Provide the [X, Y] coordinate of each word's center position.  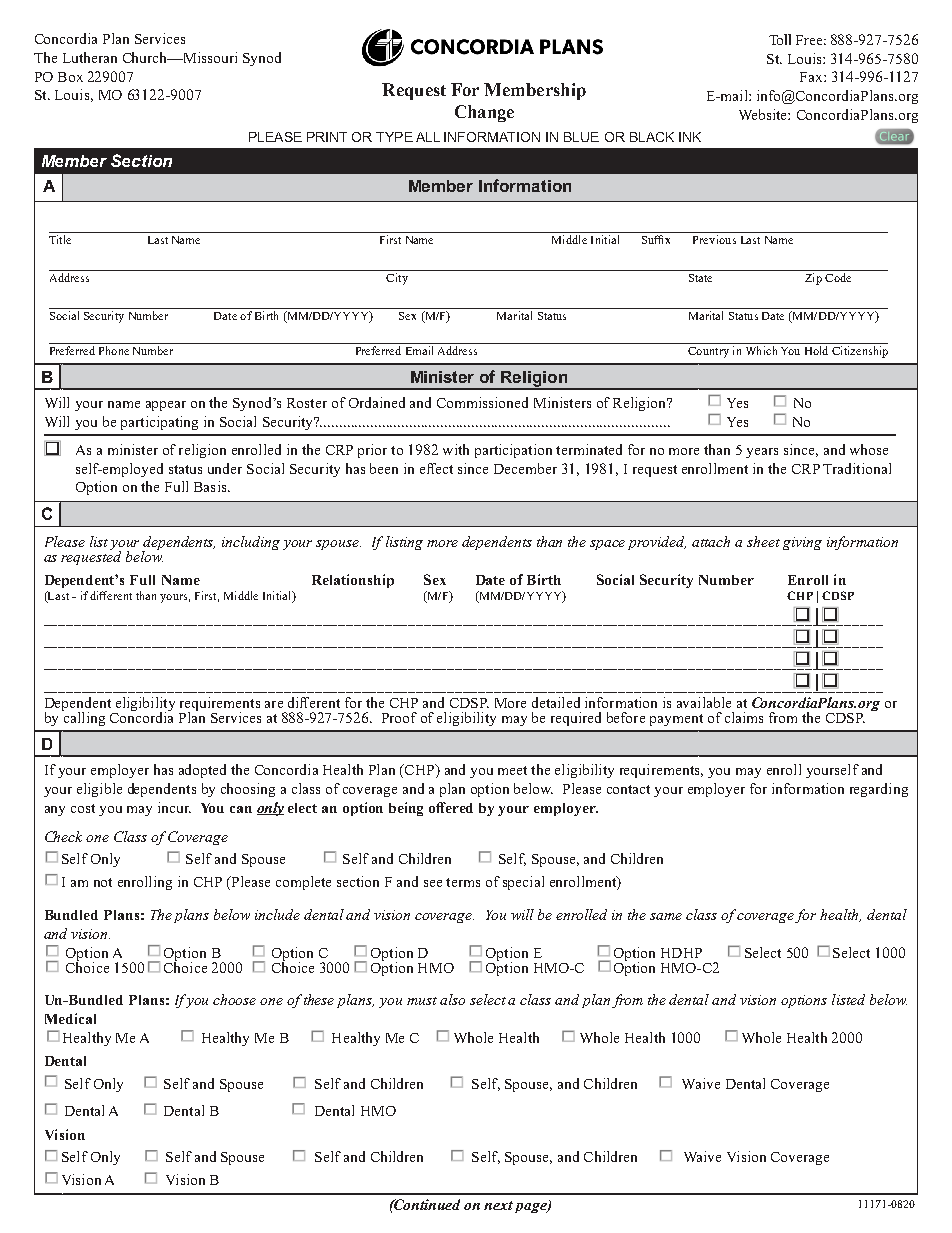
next [498, 1205]
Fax [812, 77]
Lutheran [90, 57]
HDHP [681, 953]
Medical [70, 1018]
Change [484, 113]
